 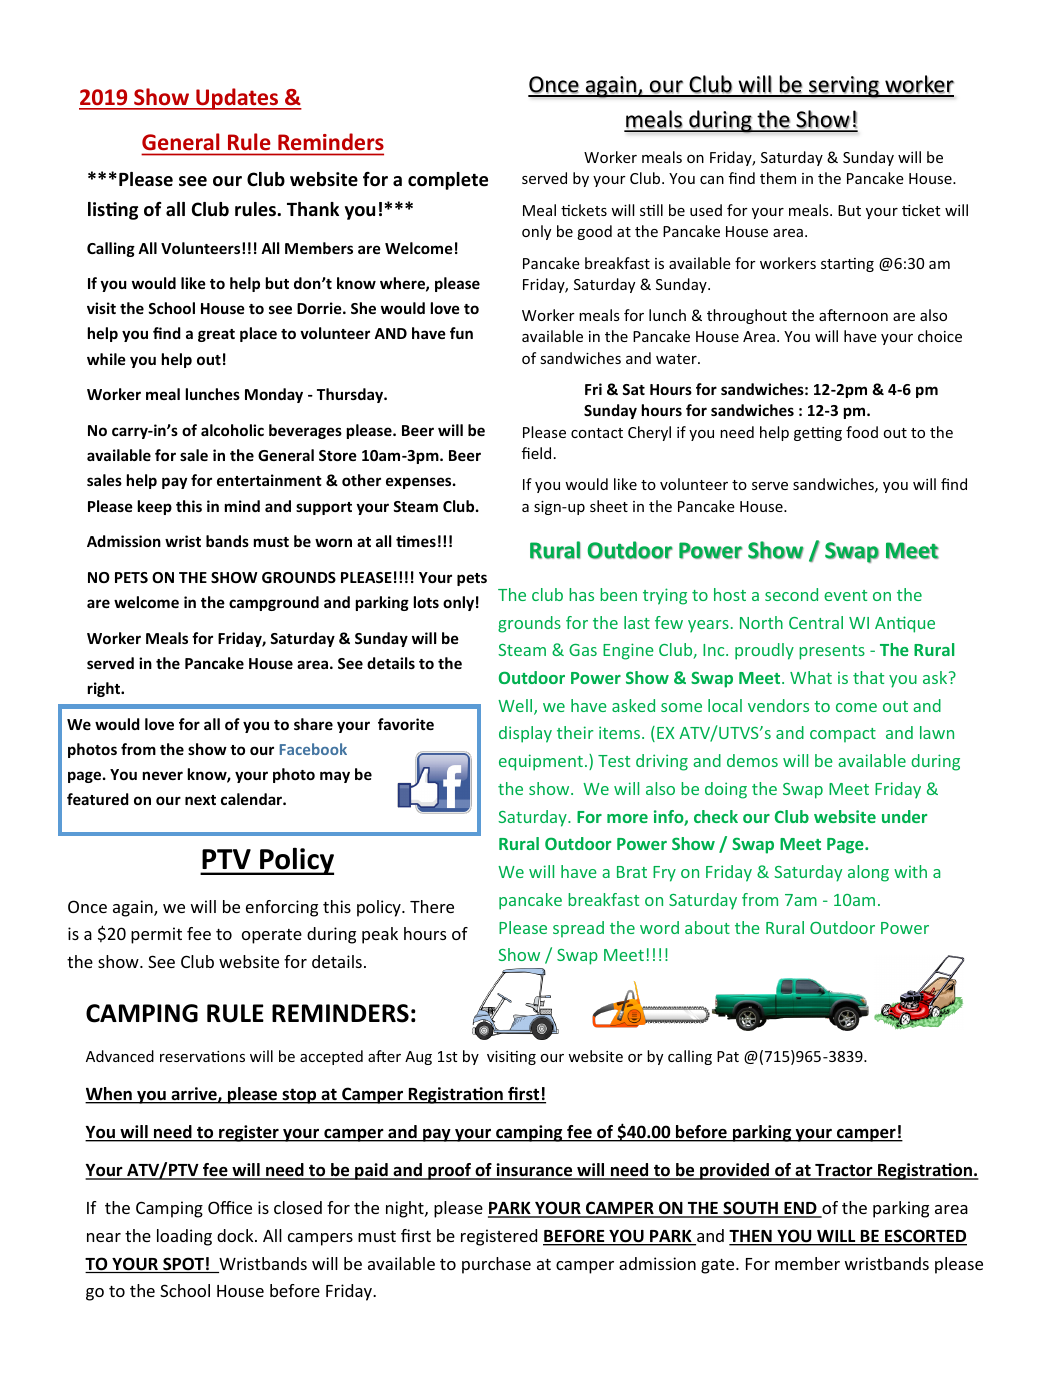 I want to click on along, so click(x=868, y=873).
